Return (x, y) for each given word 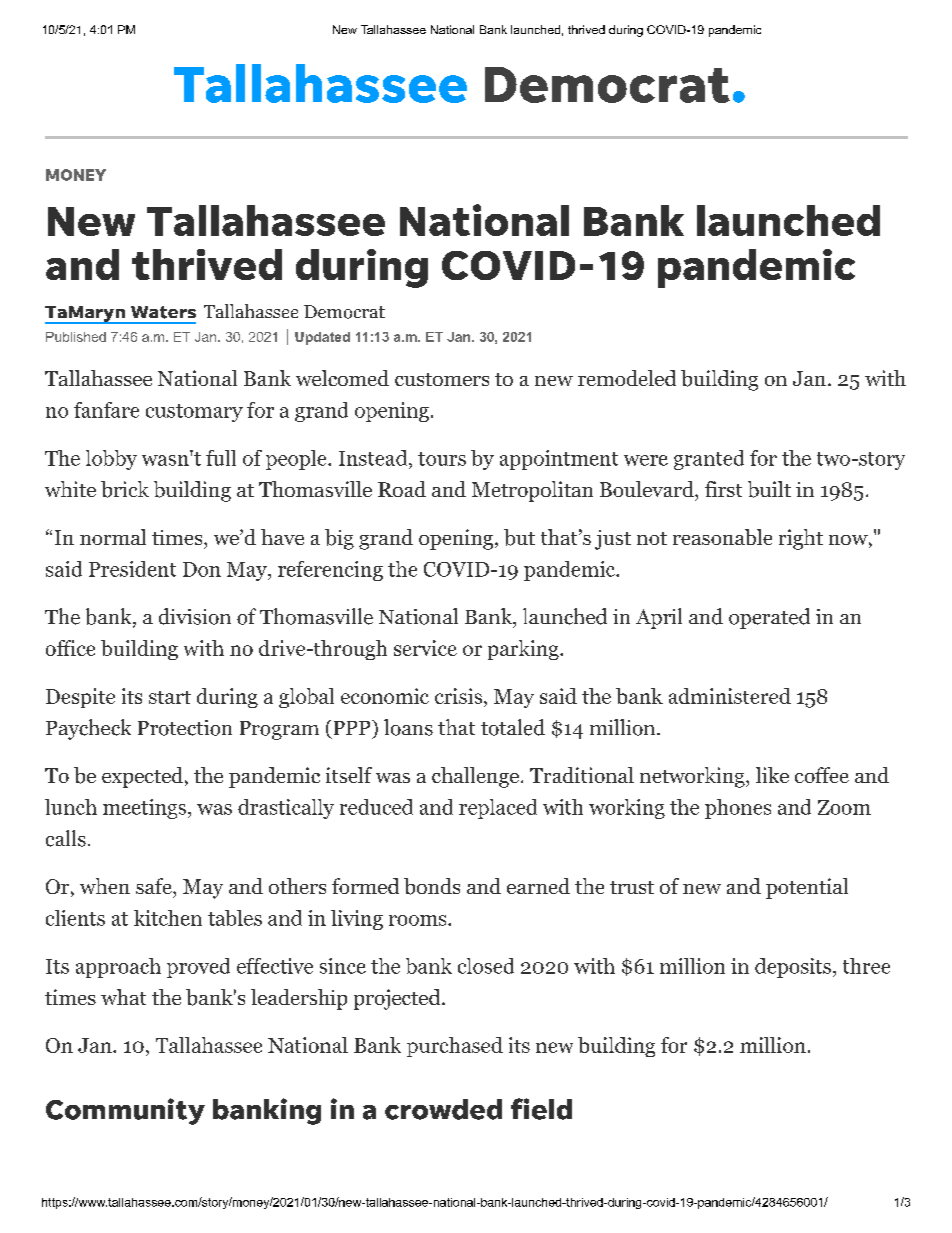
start (170, 697)
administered (730, 696)
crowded (443, 1109)
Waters (163, 312)
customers (442, 379)
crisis (458, 696)
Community (125, 1111)
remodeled (627, 378)
